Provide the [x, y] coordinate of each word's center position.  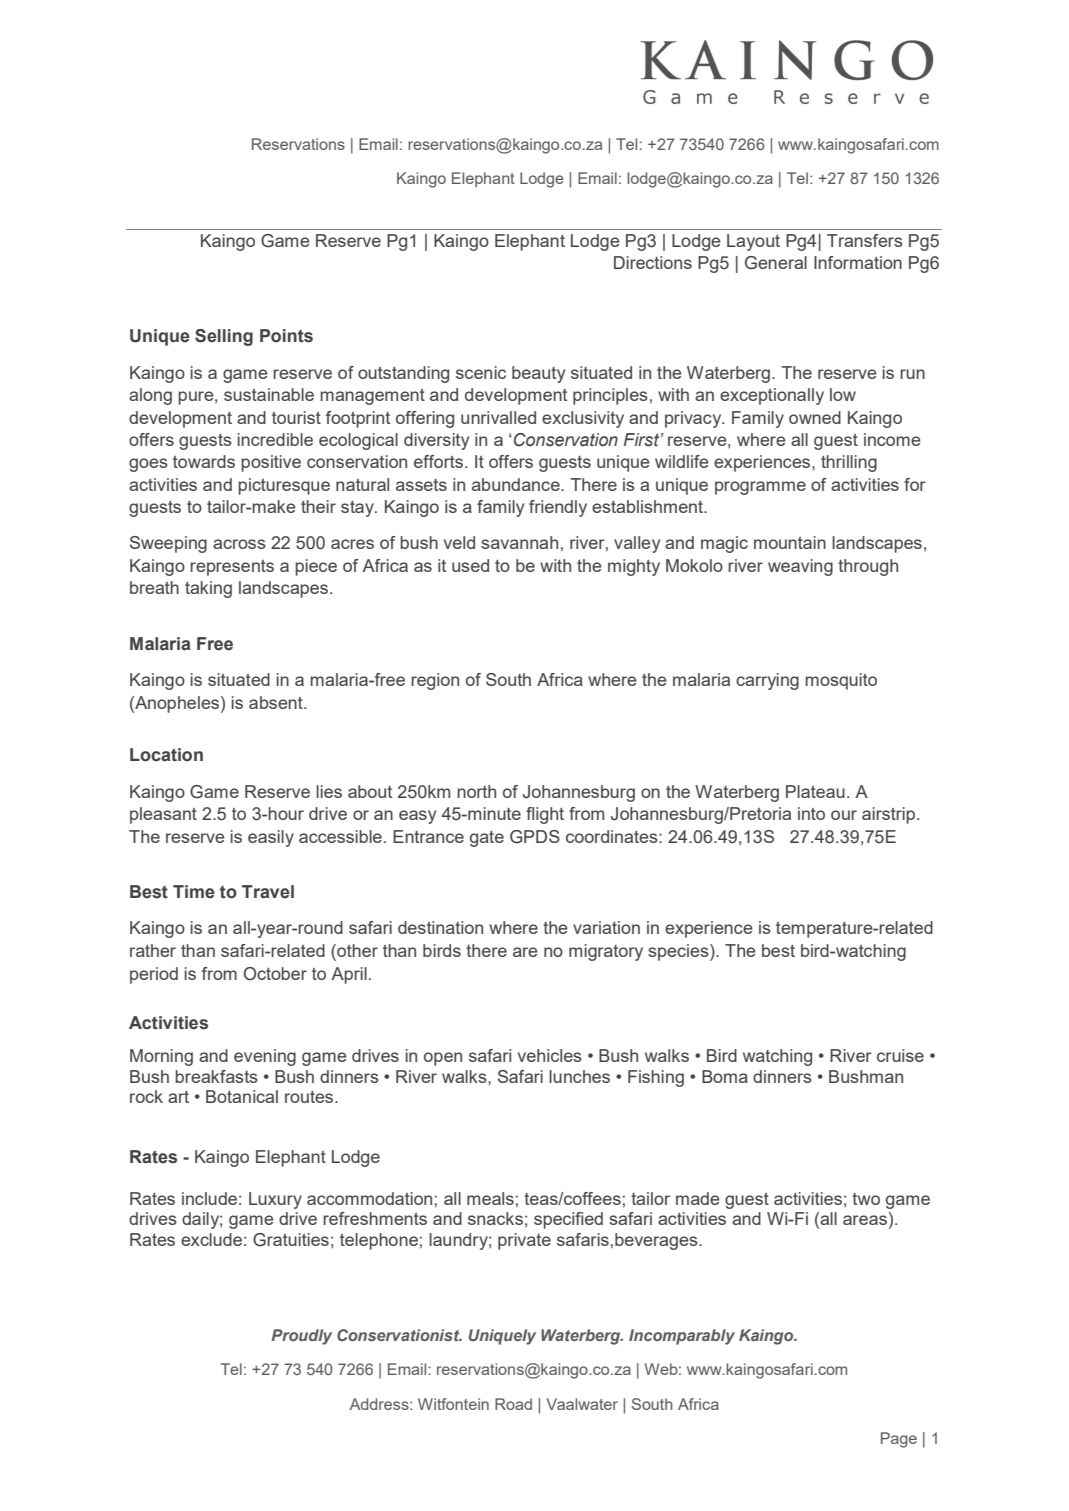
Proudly [301, 1337]
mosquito [841, 681]
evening [265, 1057]
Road [513, 1404]
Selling [224, 337]
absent [277, 702]
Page [899, 1440]
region [435, 681]
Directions [653, 262]
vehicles [550, 1055]
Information [858, 262]
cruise [900, 1055]
